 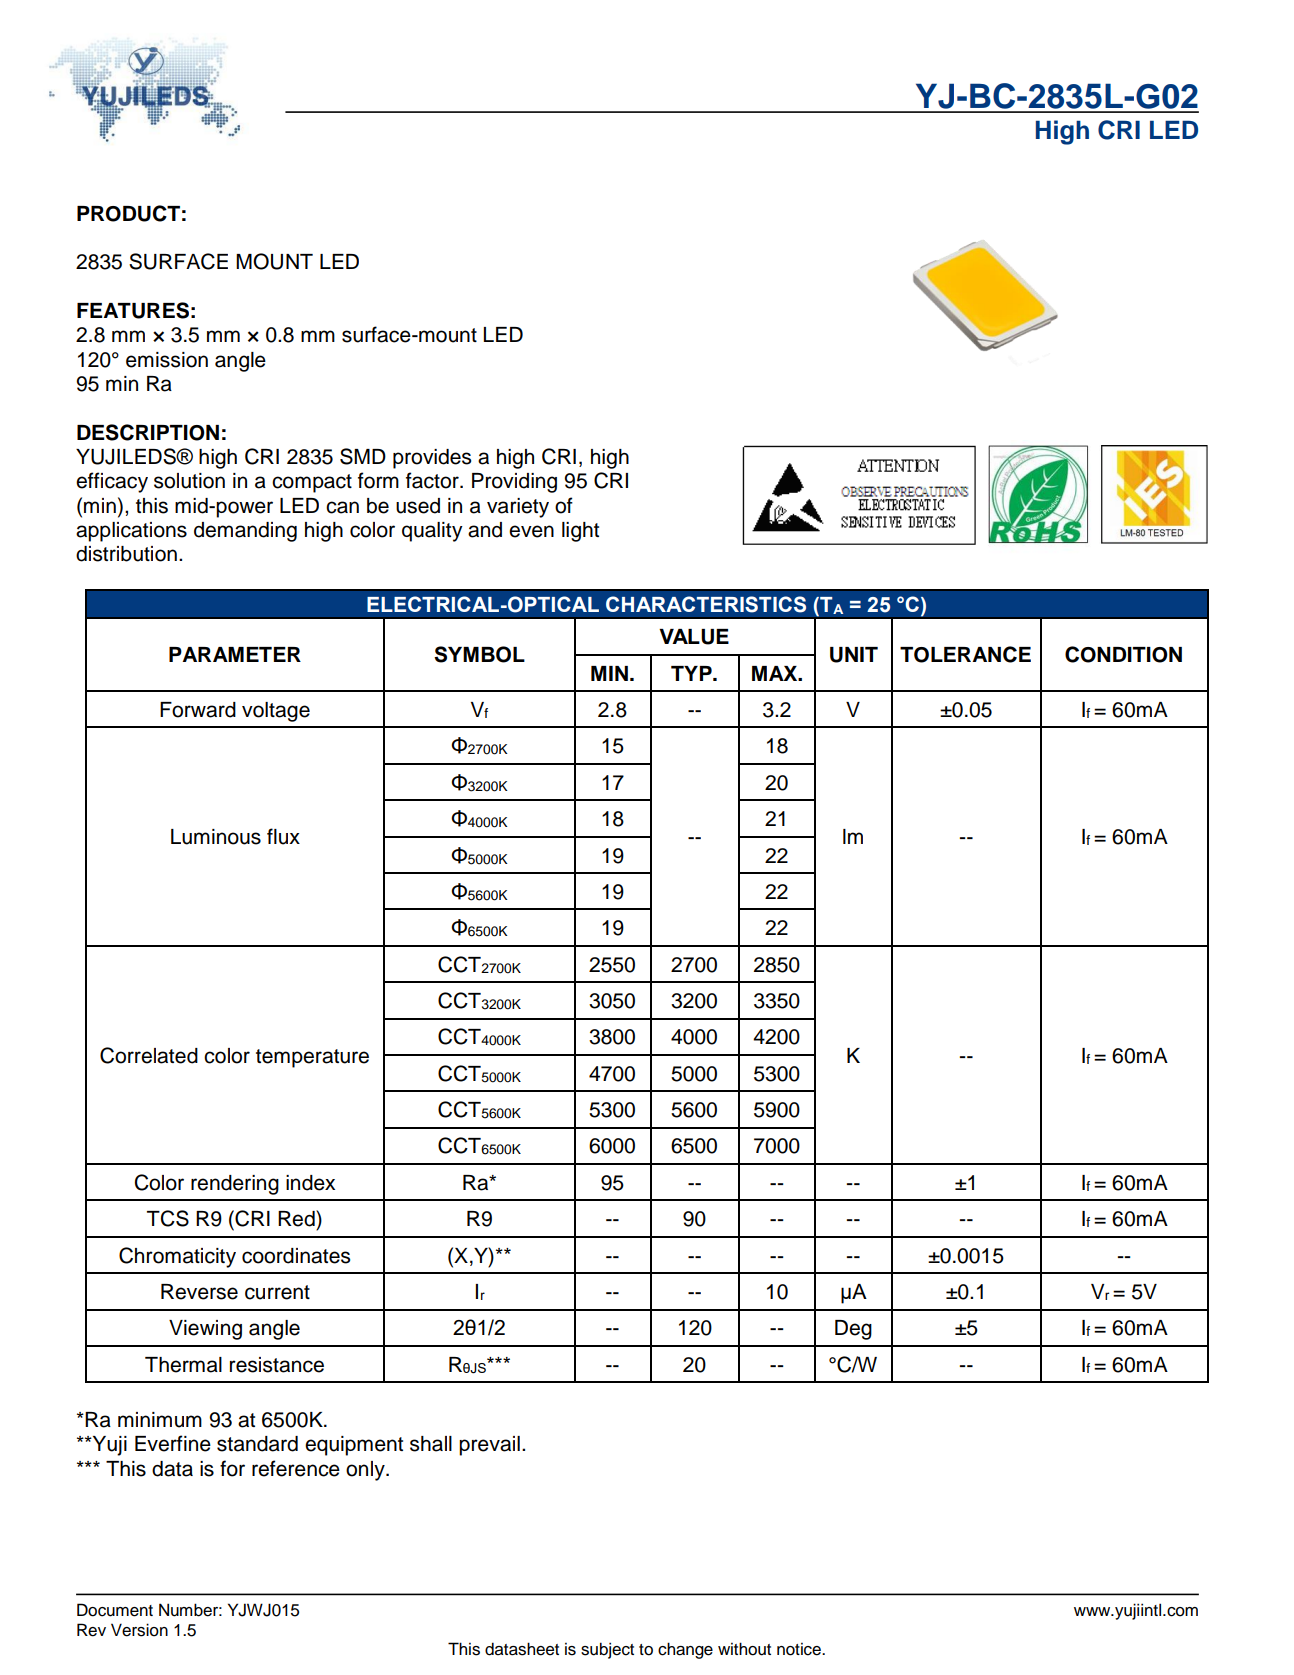 What do you see at coordinates (965, 654) in the page?
I see `TOLERANCE` at bounding box center [965, 654].
